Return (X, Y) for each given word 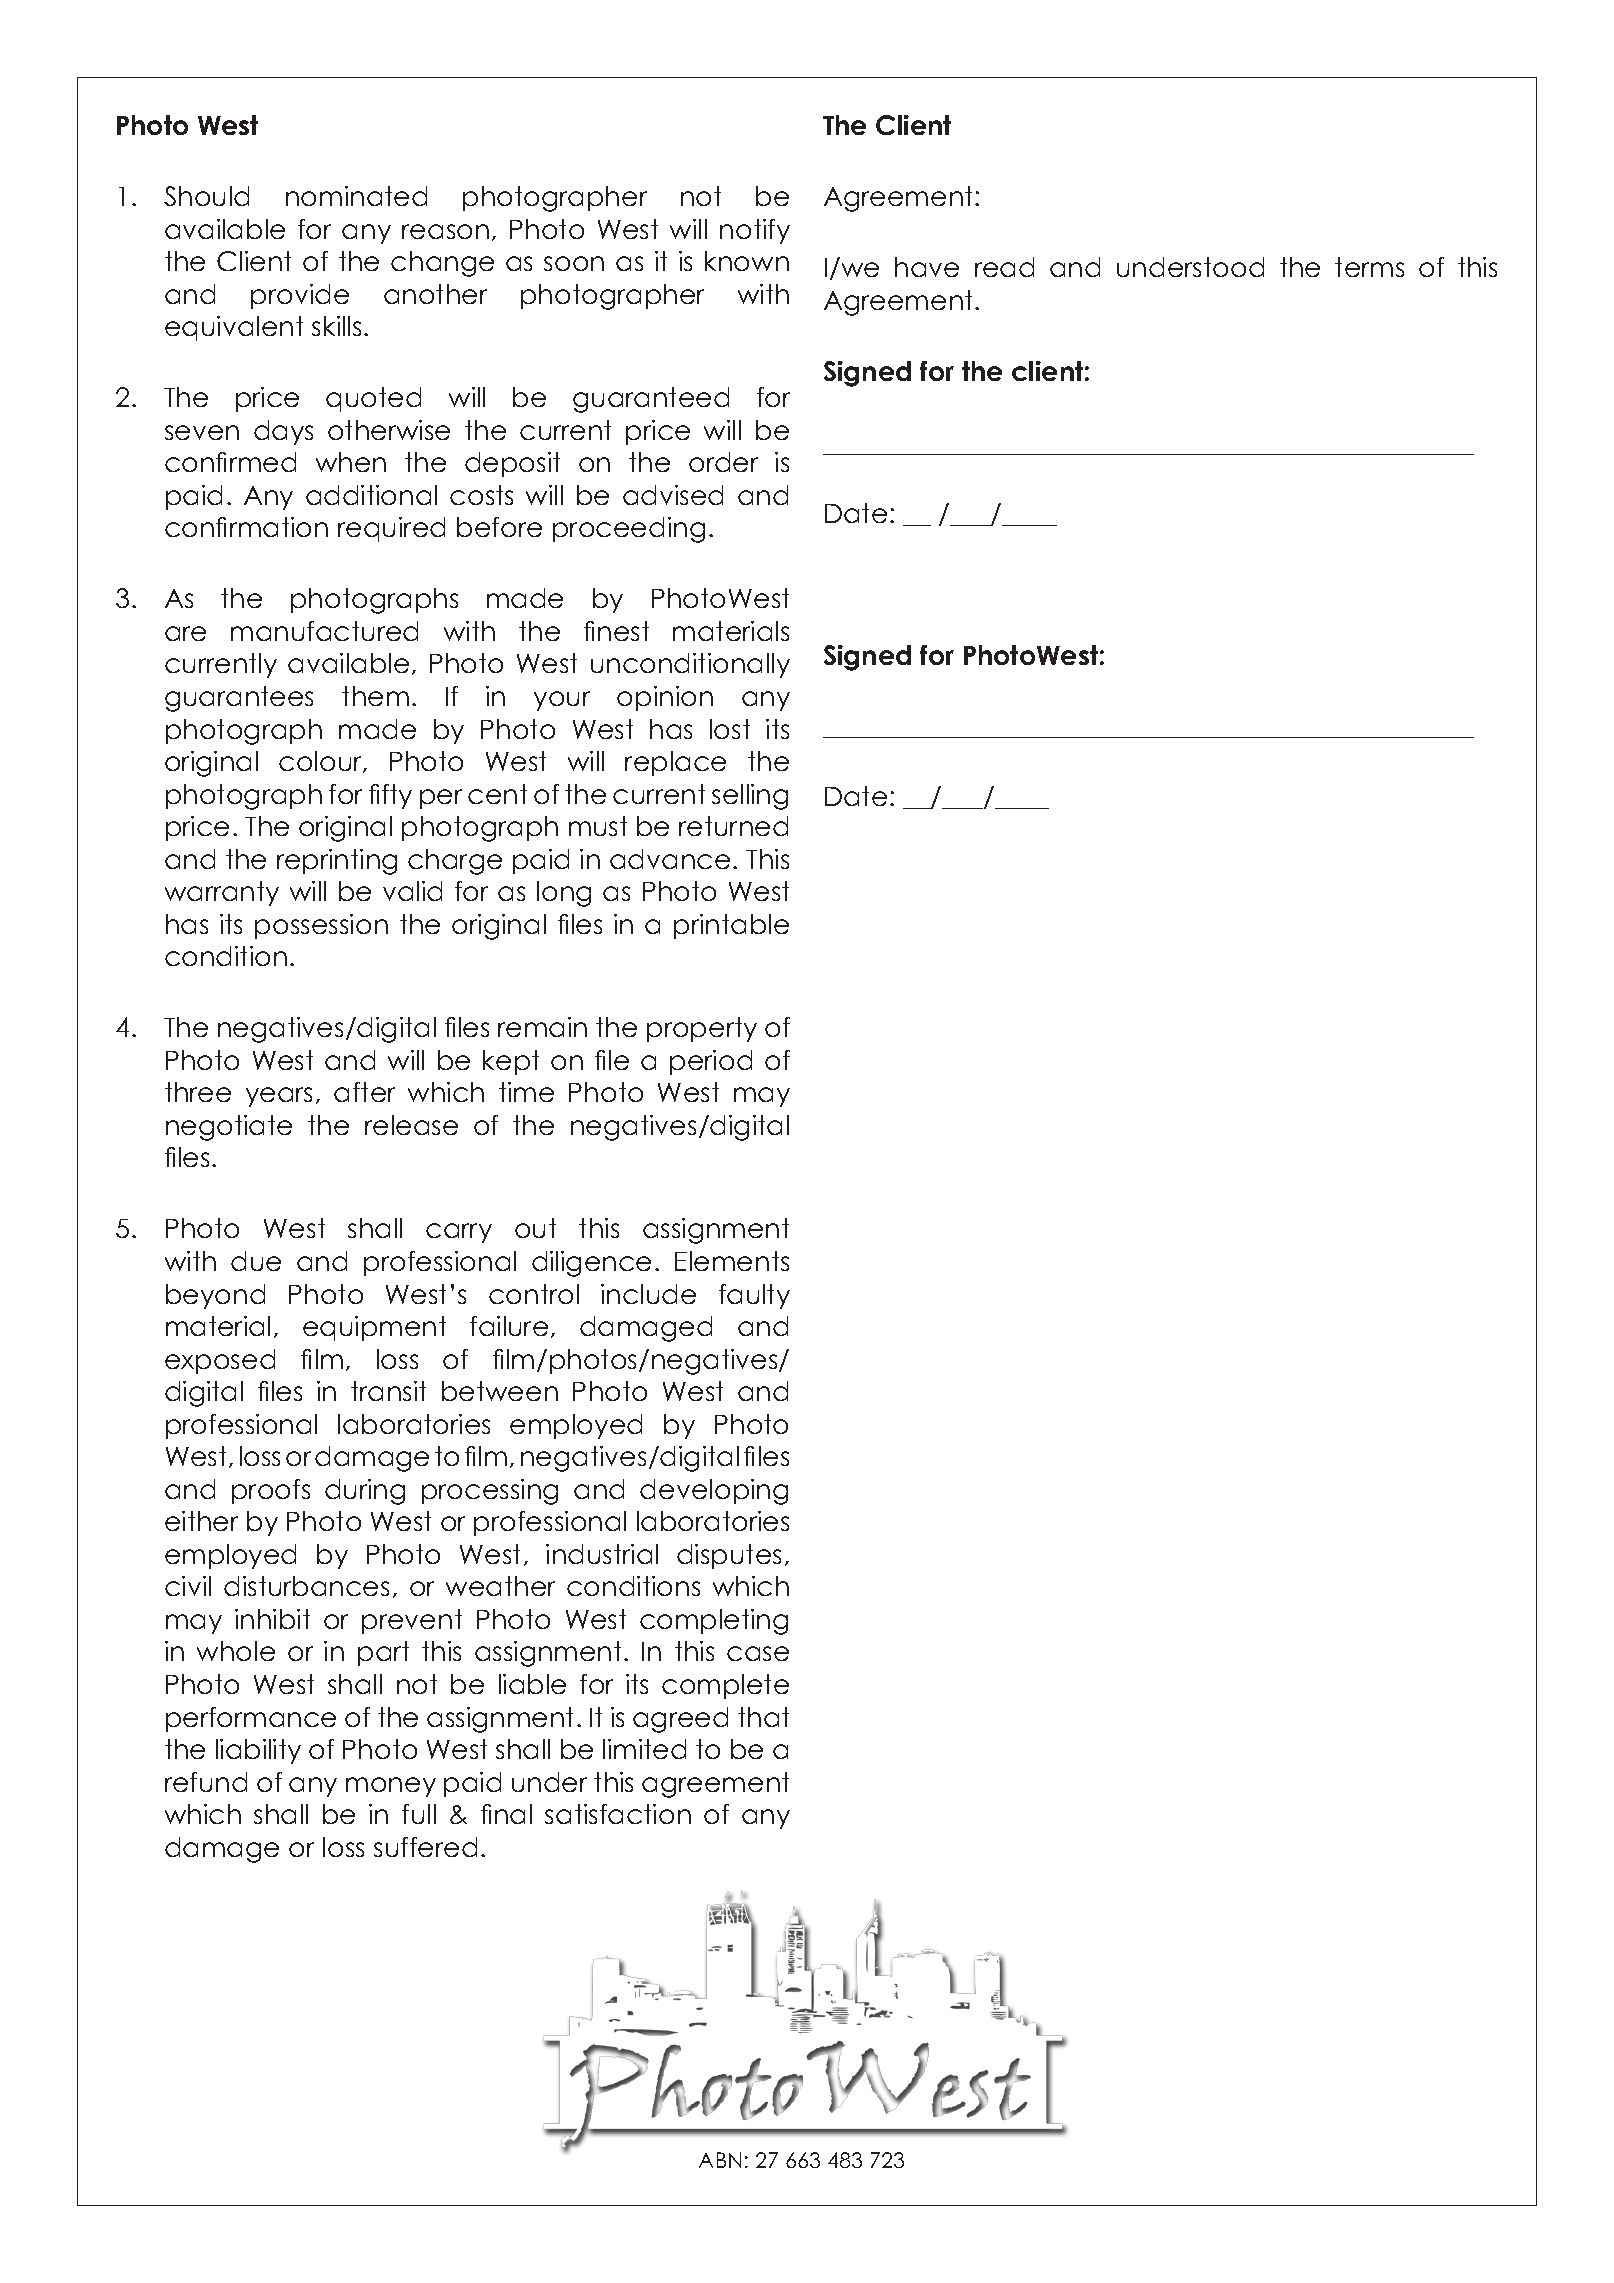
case (758, 1653)
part (383, 1653)
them (375, 696)
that (763, 1717)
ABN (720, 2160)
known (747, 261)
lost (730, 729)
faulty (754, 1296)
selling (750, 797)
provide (300, 296)
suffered (425, 1847)
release (411, 1125)
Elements (732, 1261)
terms (1369, 267)
